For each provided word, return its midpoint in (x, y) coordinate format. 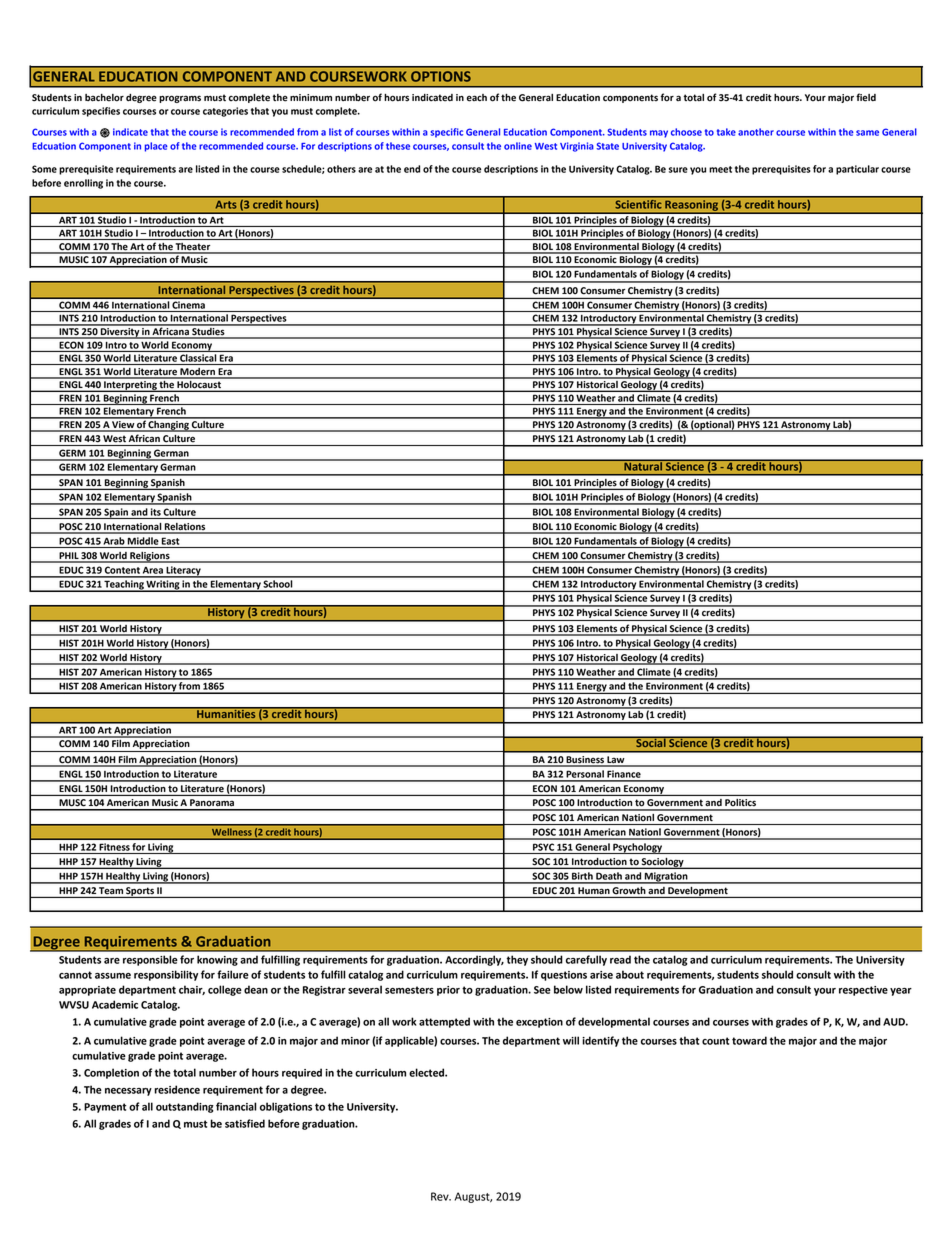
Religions (150, 557)
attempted (444, 1022)
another (756, 132)
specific (447, 133)
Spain (116, 513)
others (341, 169)
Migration (666, 878)
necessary (128, 1092)
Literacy (183, 572)
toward (749, 1040)
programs (180, 99)
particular (857, 170)
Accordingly (474, 960)
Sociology (663, 863)
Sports (140, 892)
